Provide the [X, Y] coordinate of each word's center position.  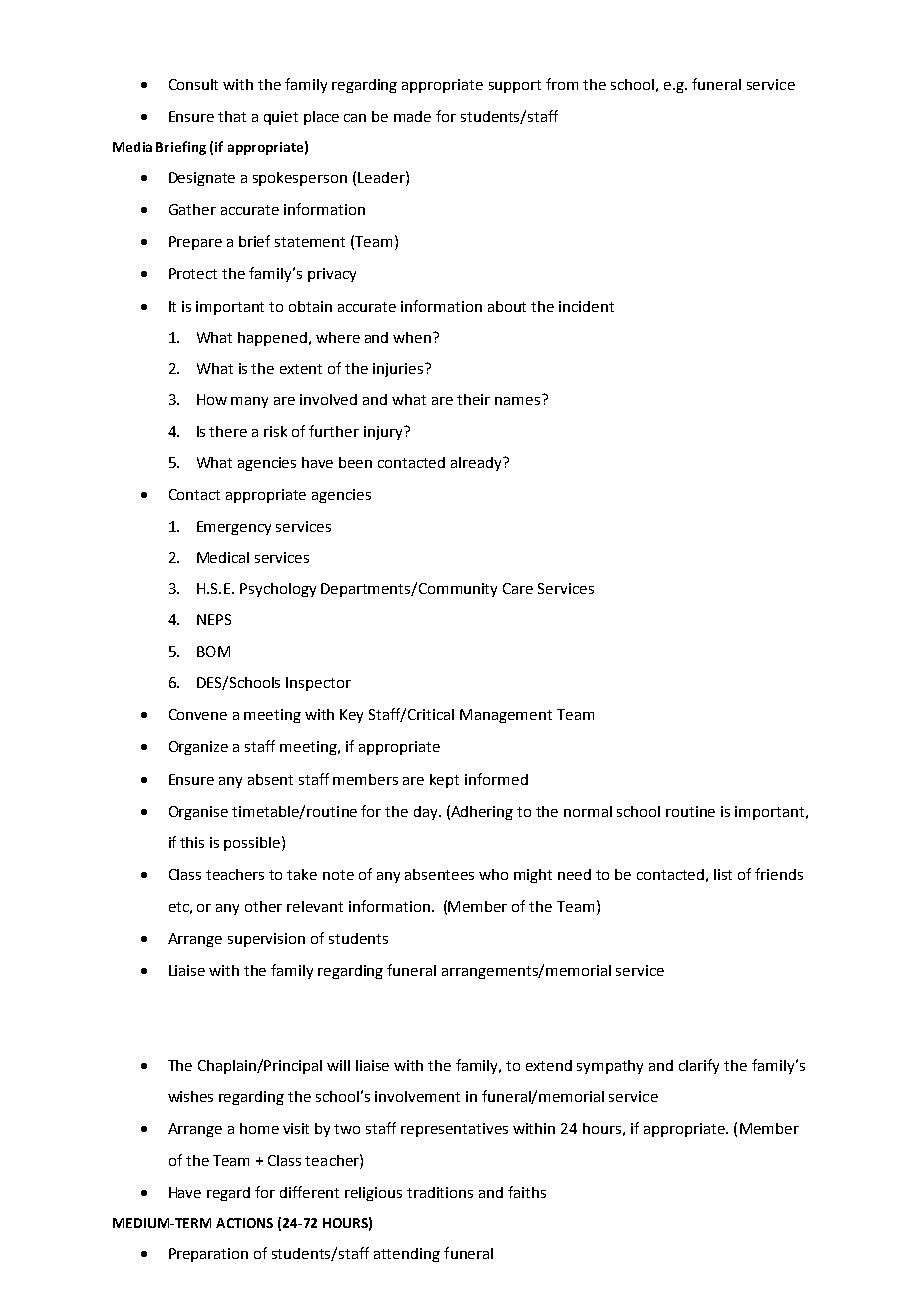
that [232, 116]
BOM [213, 651]
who [493, 874]
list [723, 874]
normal [588, 811]
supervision [266, 940]
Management [506, 716]
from [562, 84]
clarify [699, 1066]
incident [586, 306]
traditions [440, 1192]
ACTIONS [244, 1223]
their [473, 399]
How [212, 399]
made [412, 116]
